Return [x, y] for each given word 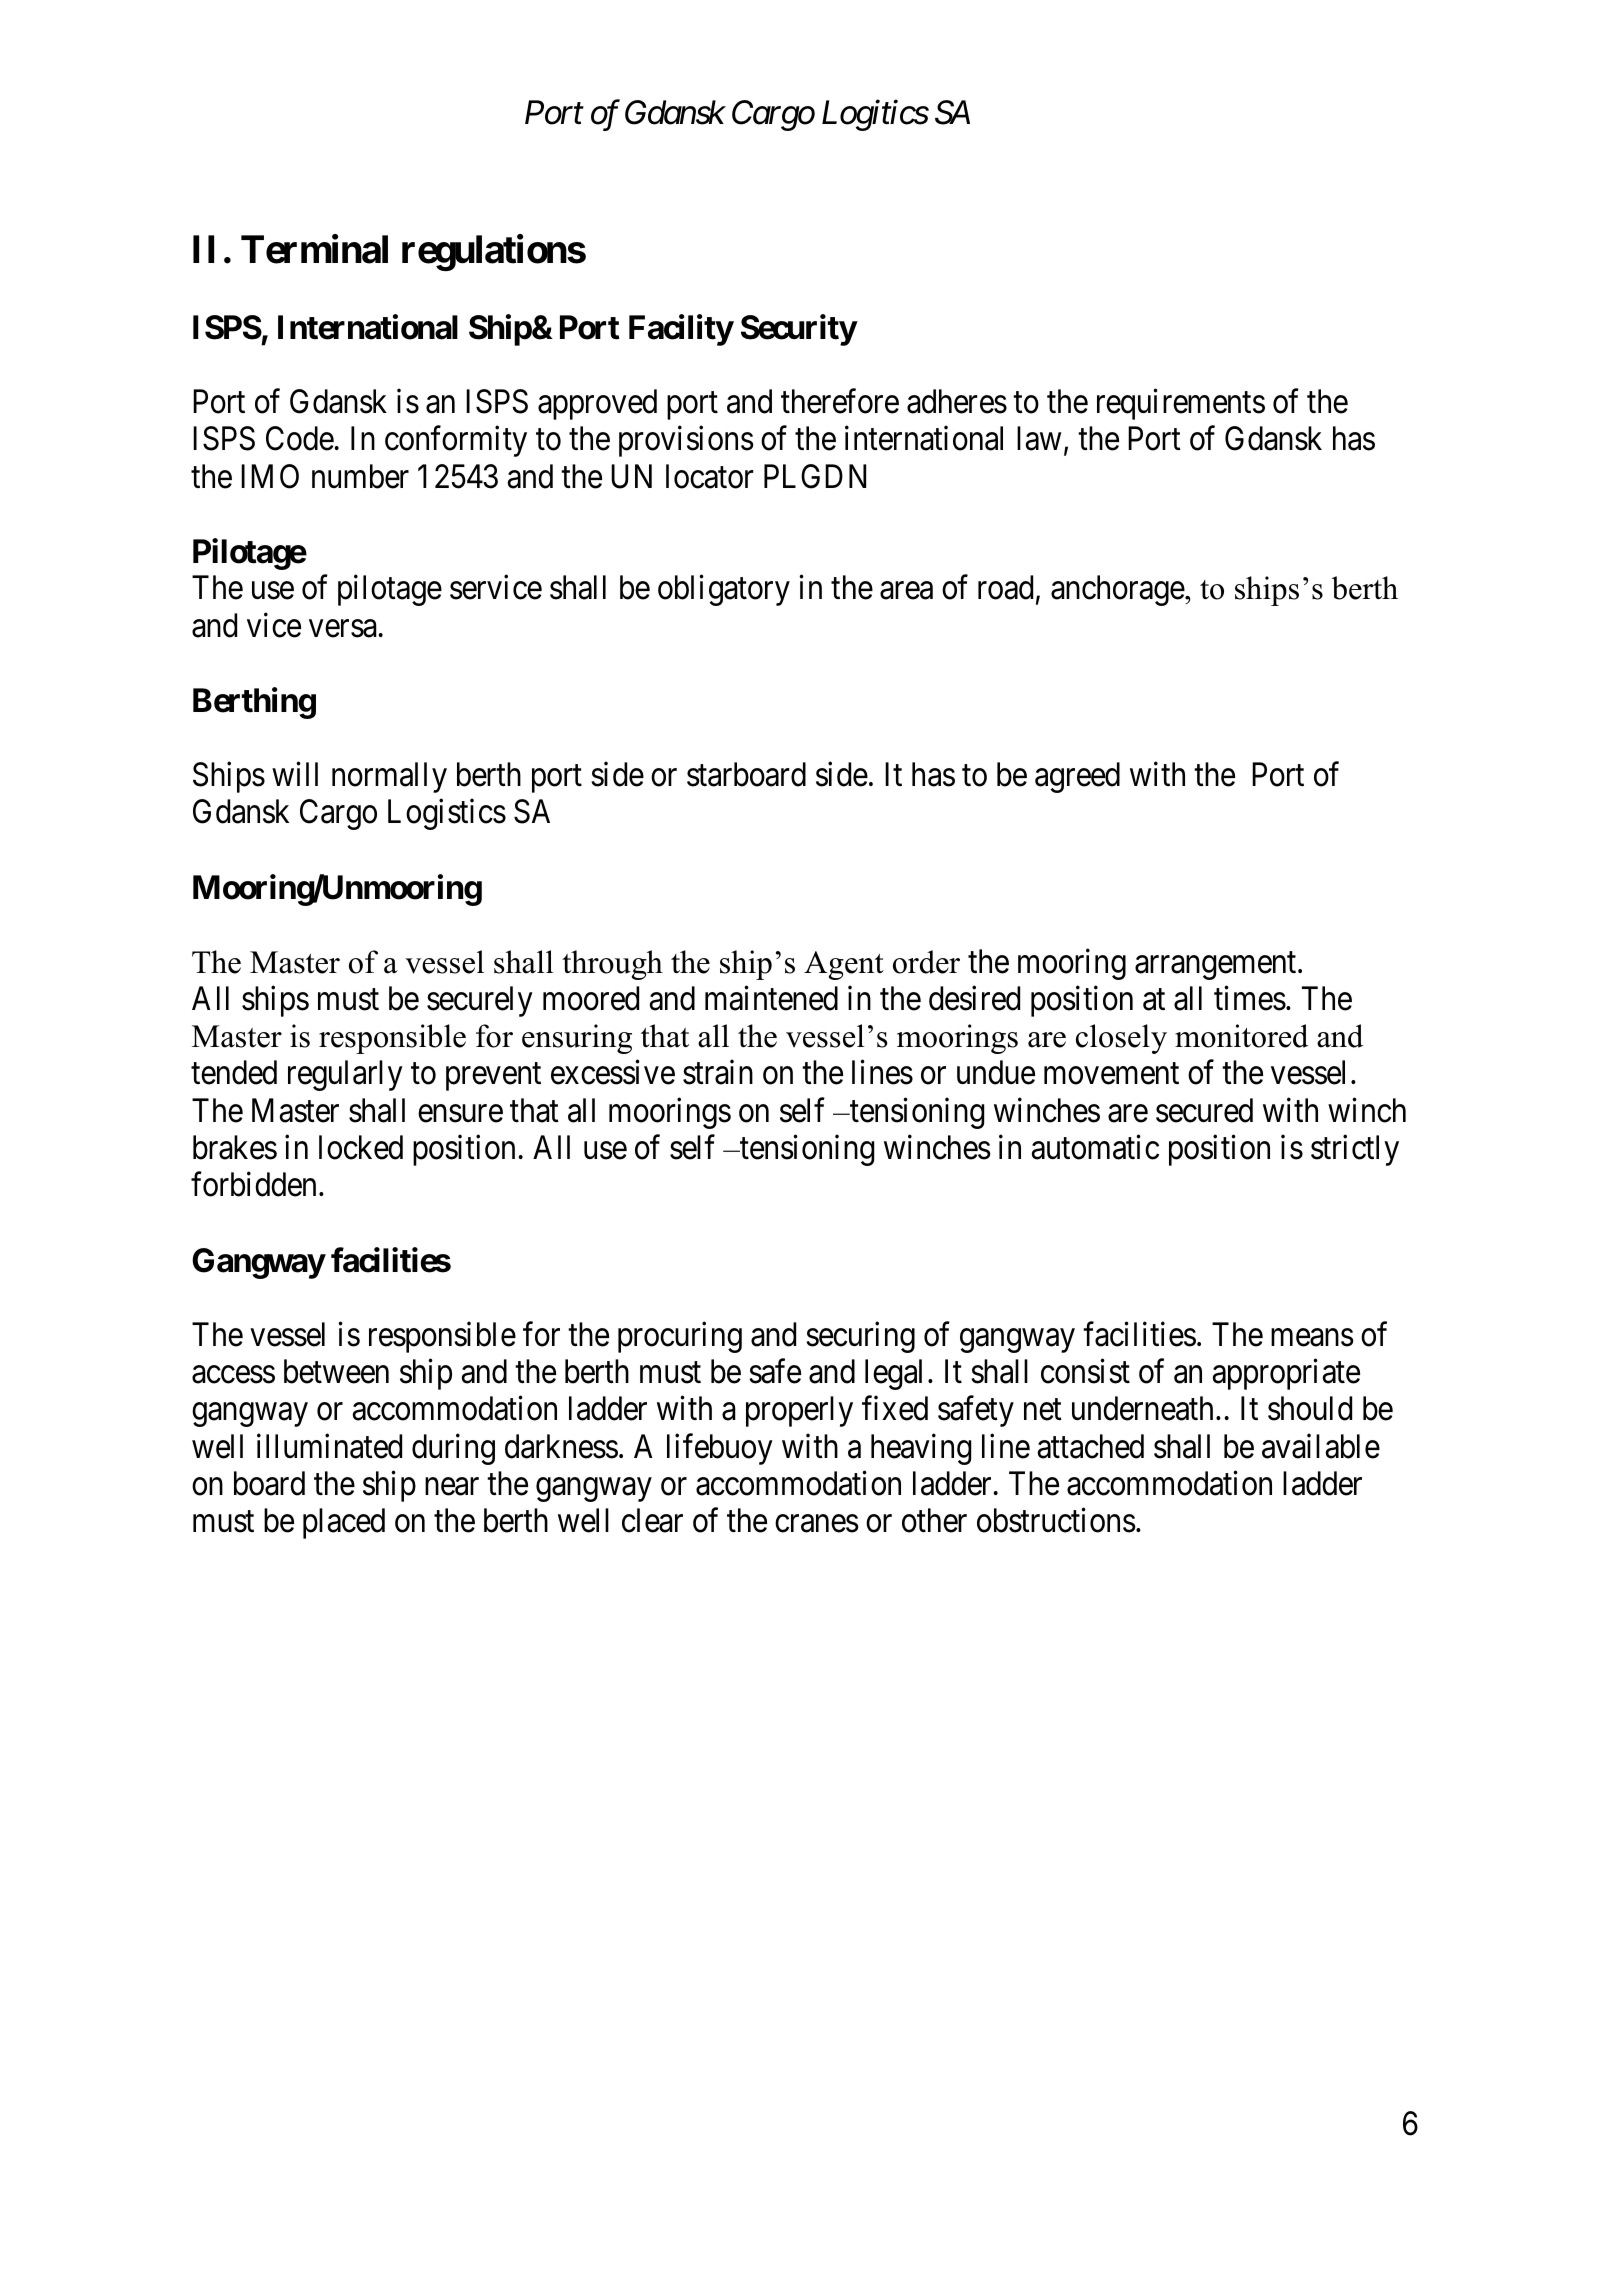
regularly [345, 1075]
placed [344, 1523]
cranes [816, 1524]
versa [343, 629]
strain [718, 1072]
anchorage [1118, 590]
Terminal [314, 249]
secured [1204, 1110]
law [1039, 438]
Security [799, 330]
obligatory [724, 590]
